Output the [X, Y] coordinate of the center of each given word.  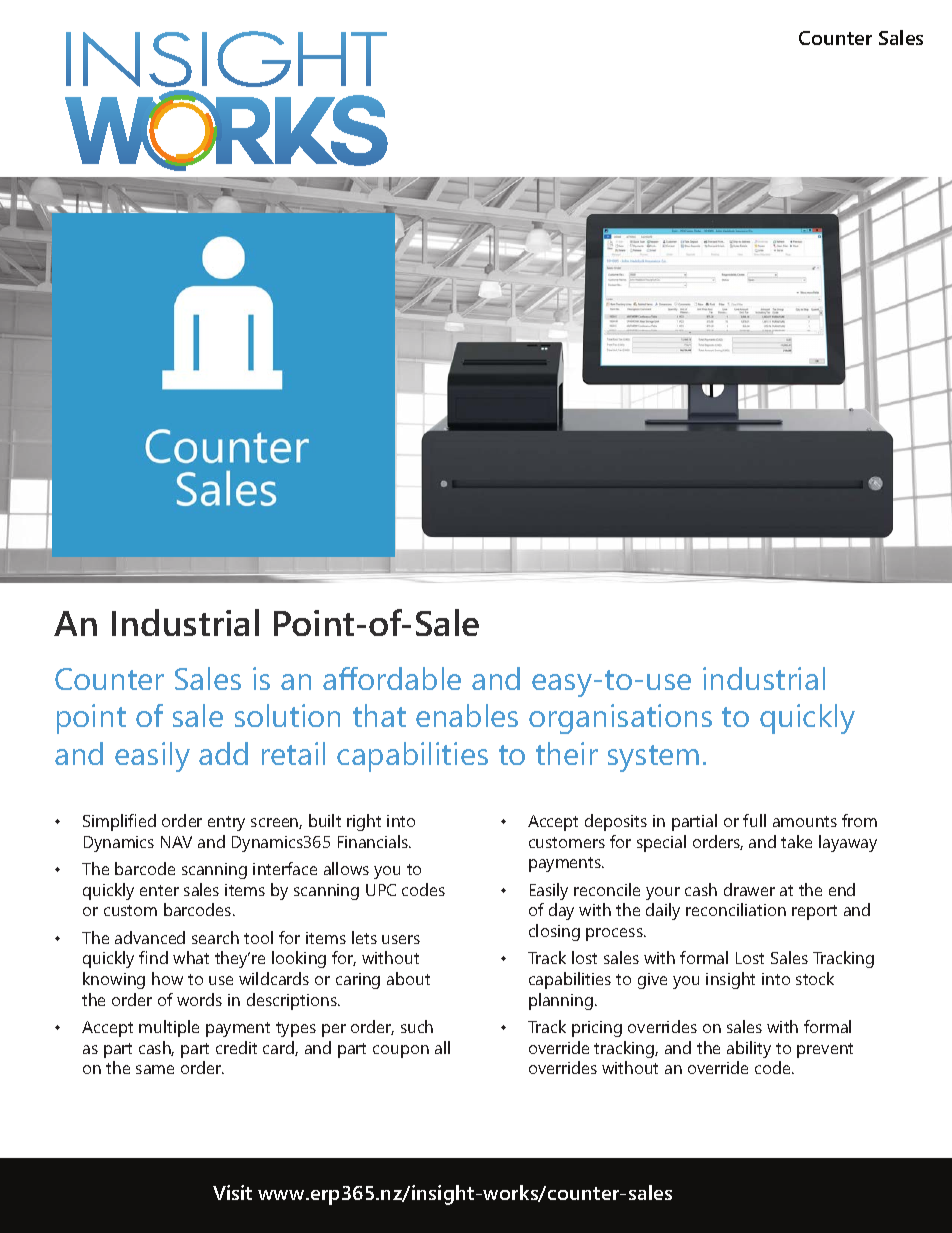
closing [554, 932]
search [215, 937]
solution [287, 715]
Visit [232, 1192]
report [814, 912]
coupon [401, 1051]
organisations [620, 719]
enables [467, 715]
